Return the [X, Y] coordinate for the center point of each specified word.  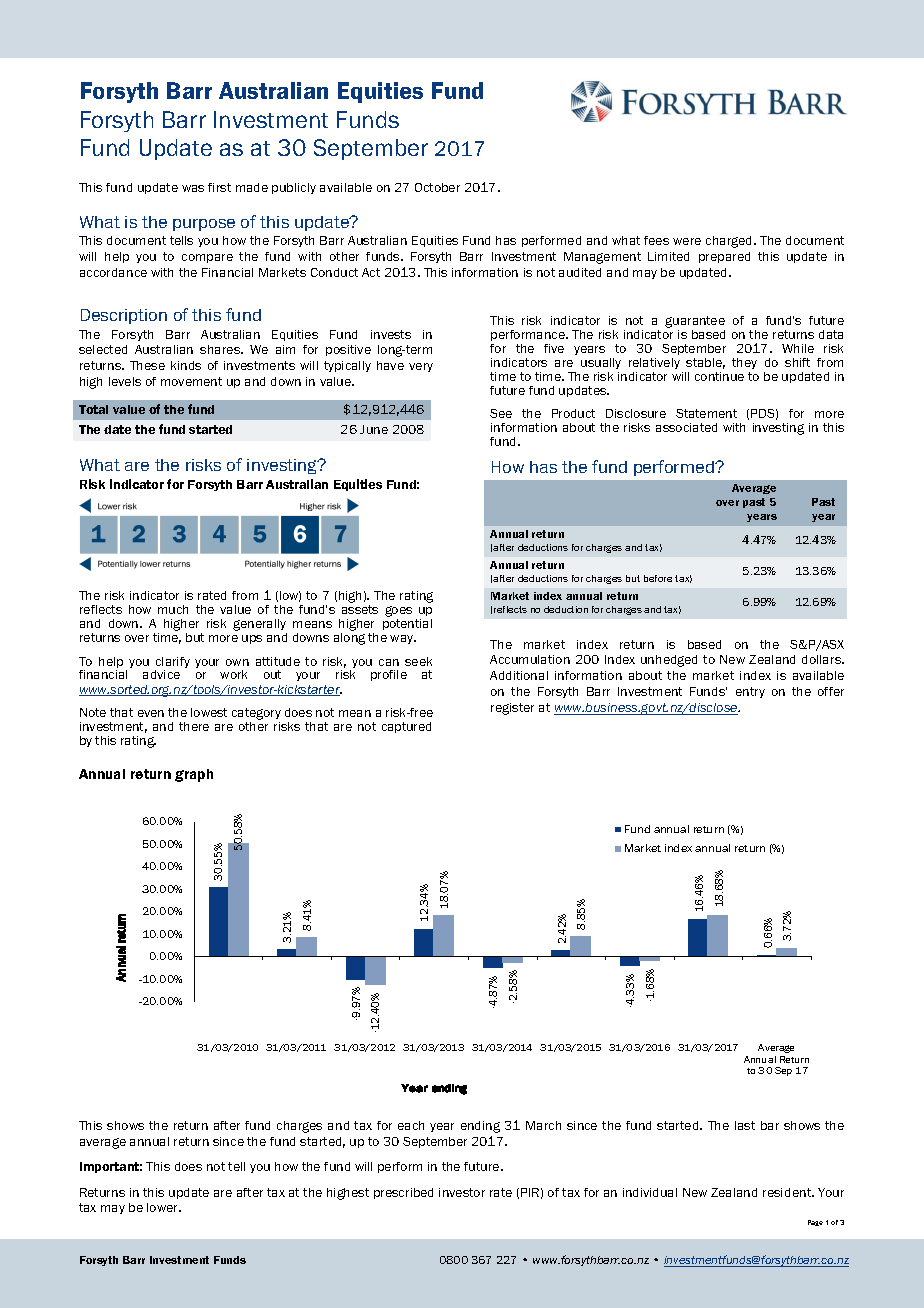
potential [407, 624]
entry [750, 692]
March [543, 1125]
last [745, 1125]
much [173, 609]
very [421, 367]
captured [406, 727]
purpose [204, 225]
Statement [706, 413]
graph [194, 775]
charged [730, 242]
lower [164, 1207]
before [658, 578]
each [411, 1125]
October [437, 187]
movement [191, 381]
